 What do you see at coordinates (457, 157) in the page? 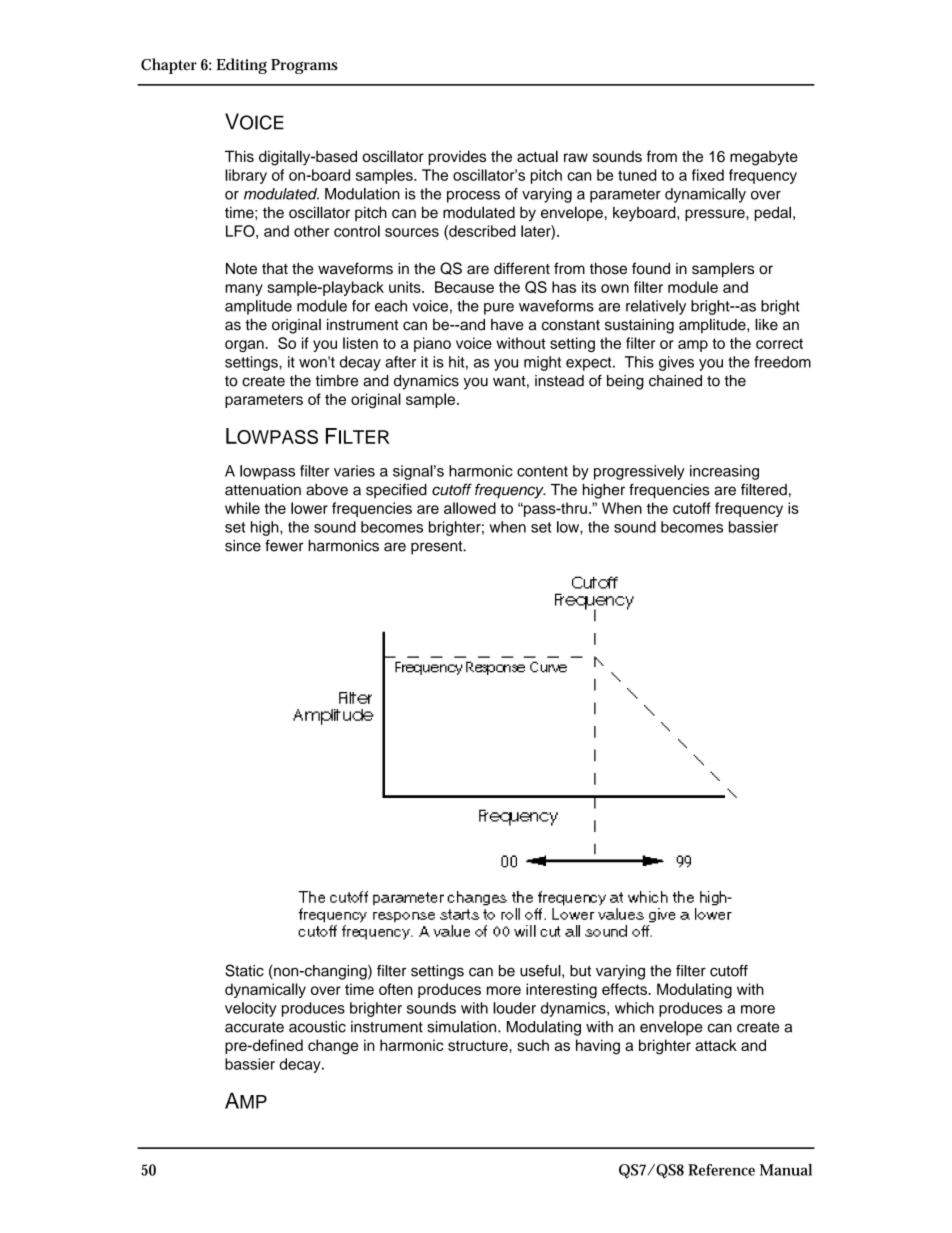
I see `provides` at bounding box center [457, 157].
